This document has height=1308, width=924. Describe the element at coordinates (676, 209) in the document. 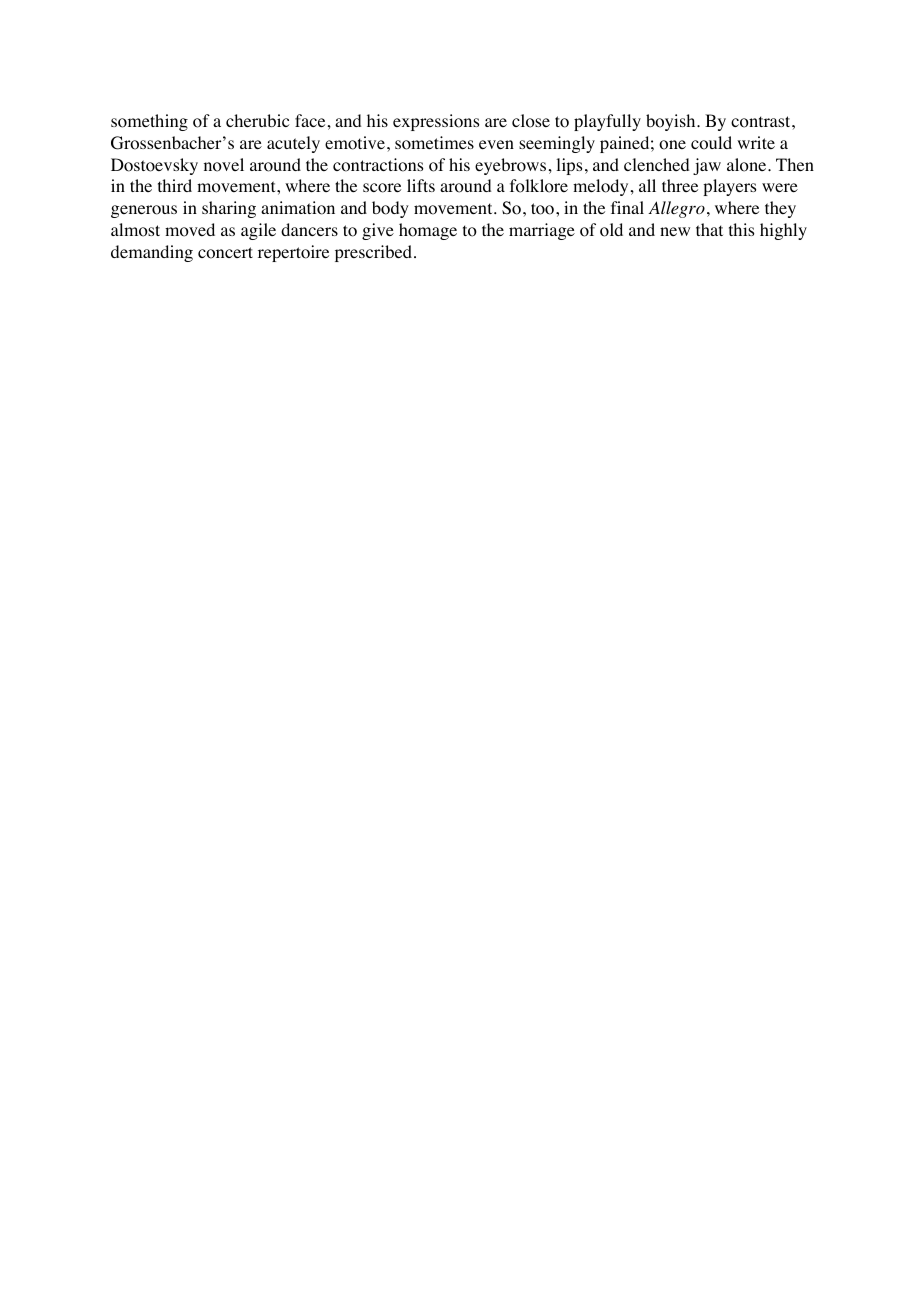

I see `Allegro` at that location.
